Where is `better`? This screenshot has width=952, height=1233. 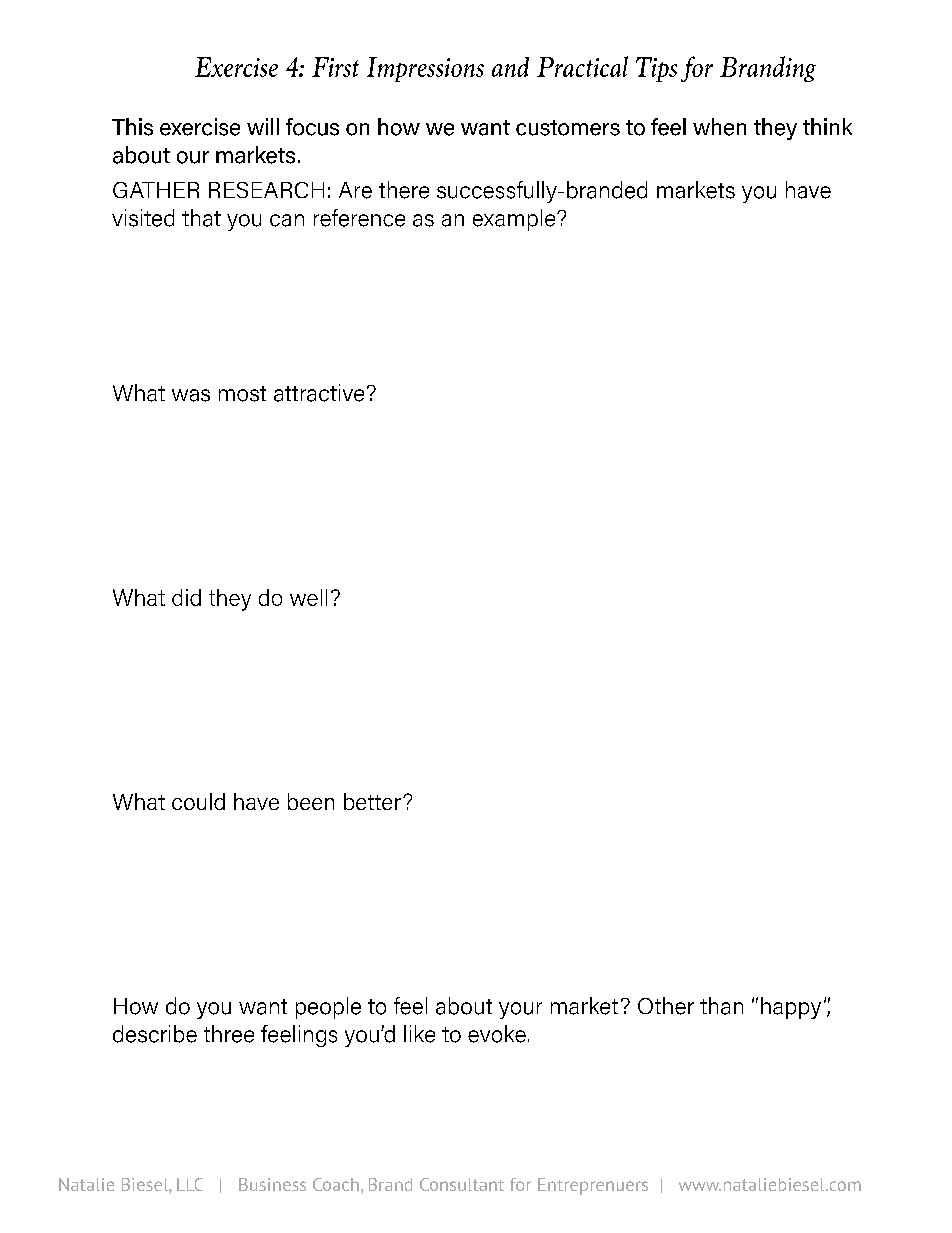
better is located at coordinates (372, 801).
